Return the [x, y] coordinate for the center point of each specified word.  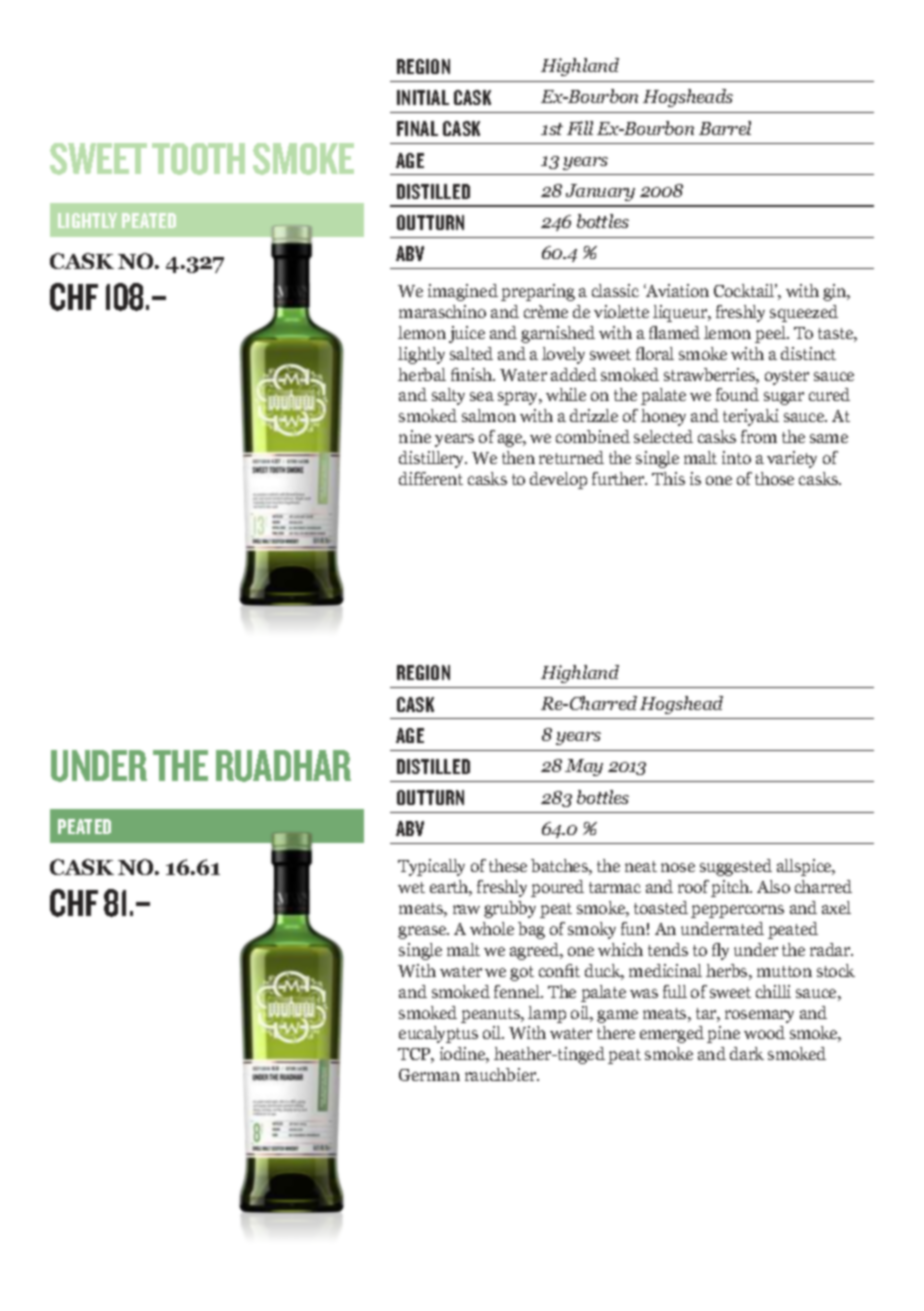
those [774, 478]
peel [771, 334]
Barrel [725, 128]
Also [773, 886]
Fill [580, 128]
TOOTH [198, 159]
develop [558, 480]
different [431, 478]
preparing [538, 292]
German [429, 1075]
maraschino [442, 311]
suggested [736, 867]
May [584, 767]
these [508, 865]
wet [411, 887]
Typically [431, 867]
